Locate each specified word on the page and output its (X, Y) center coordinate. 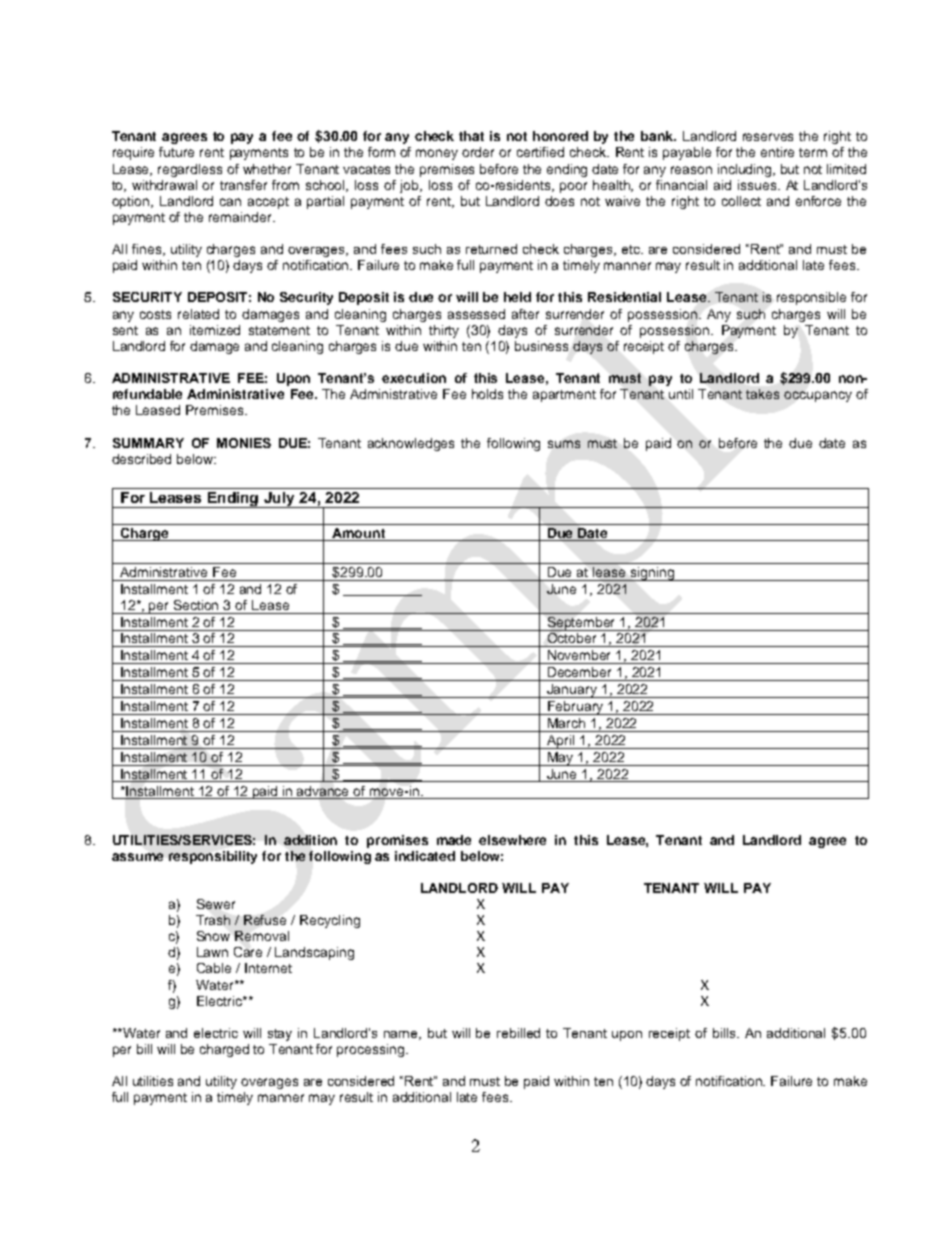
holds (487, 394)
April (561, 742)
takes (762, 394)
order (478, 152)
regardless (190, 170)
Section (196, 605)
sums (564, 444)
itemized (215, 330)
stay (280, 1035)
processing (372, 1050)
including (746, 170)
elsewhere (512, 840)
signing (652, 574)
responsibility (213, 857)
